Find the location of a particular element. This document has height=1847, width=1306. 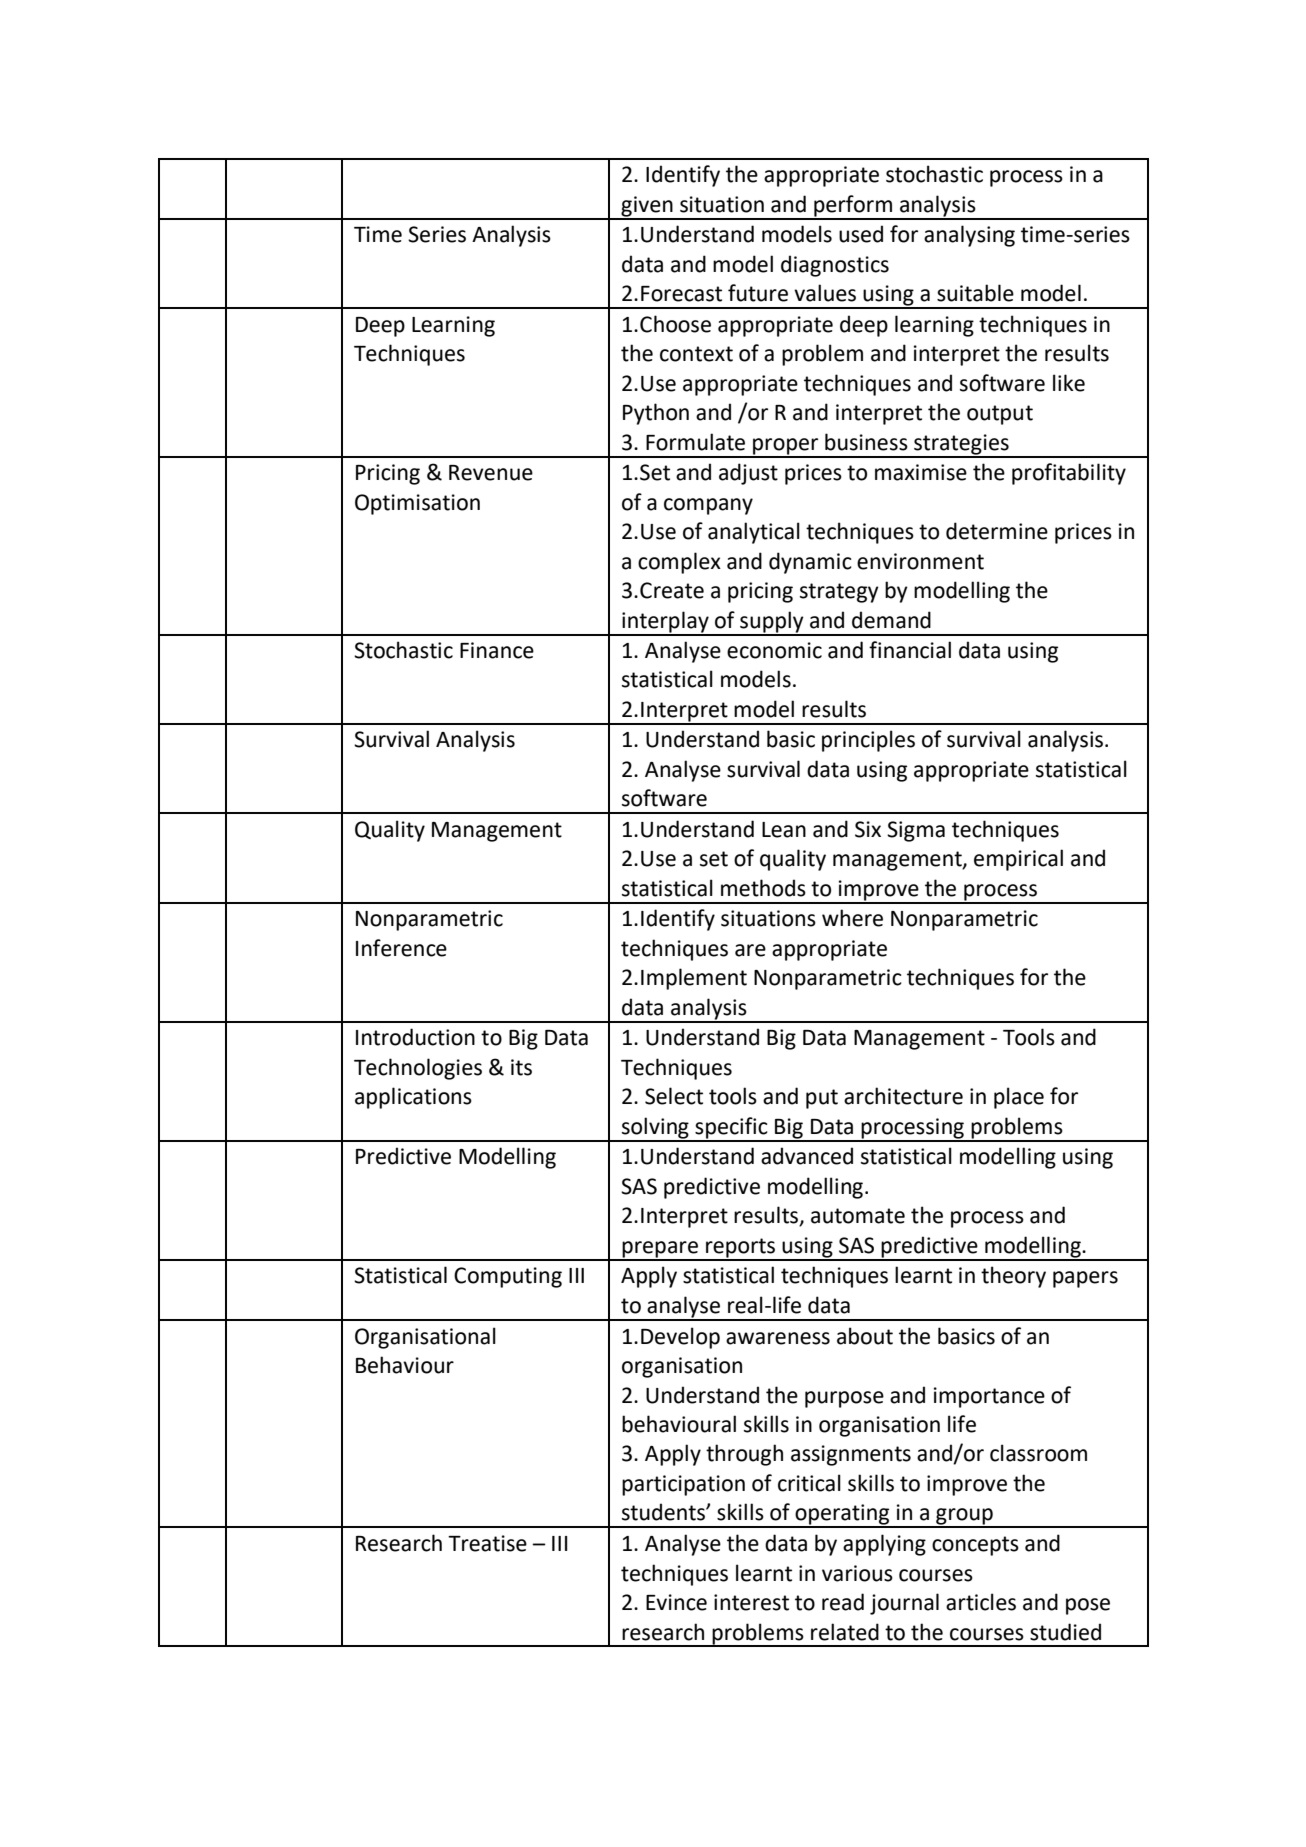

future is located at coordinates (758, 293).
